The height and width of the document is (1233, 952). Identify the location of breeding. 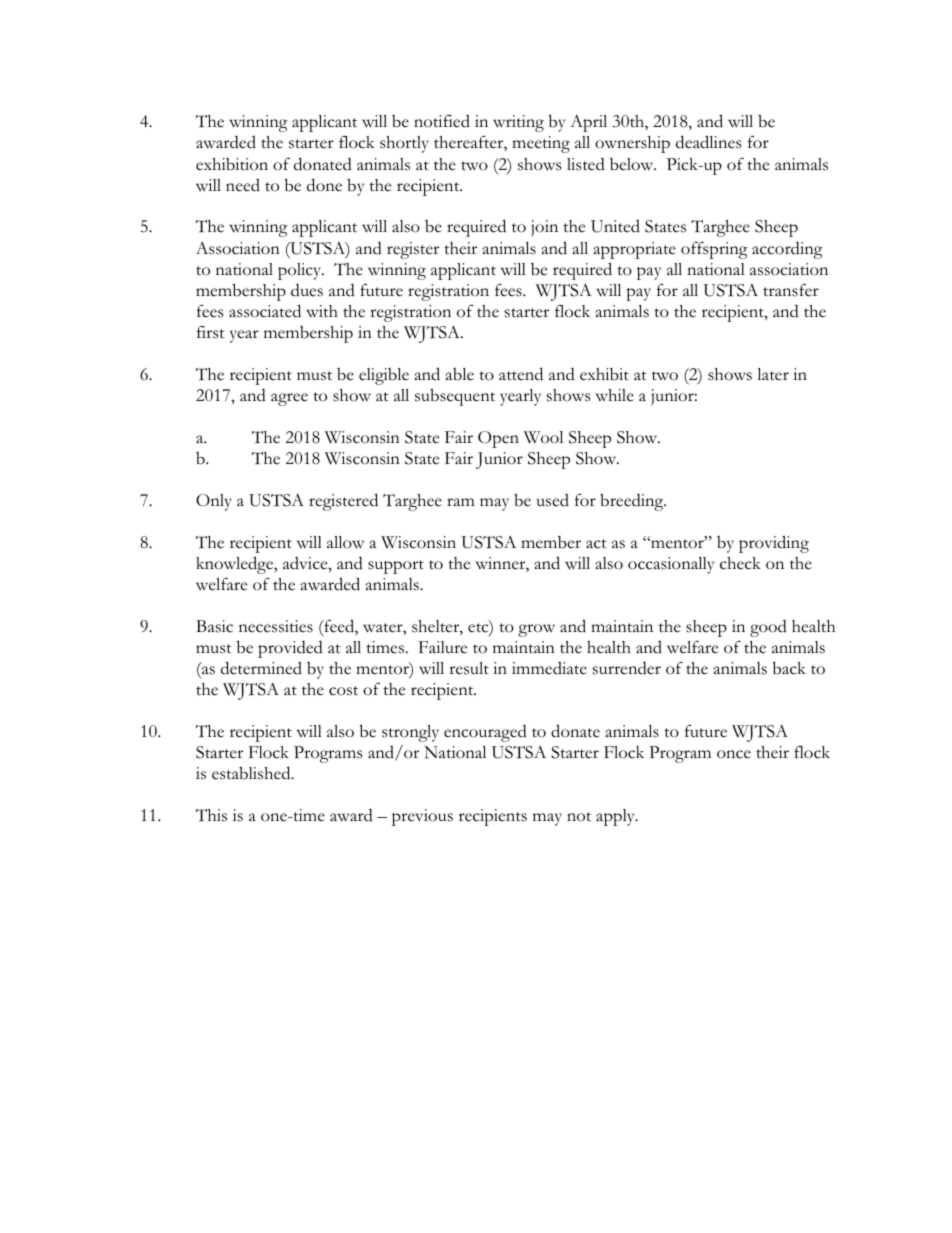
(633, 502).
